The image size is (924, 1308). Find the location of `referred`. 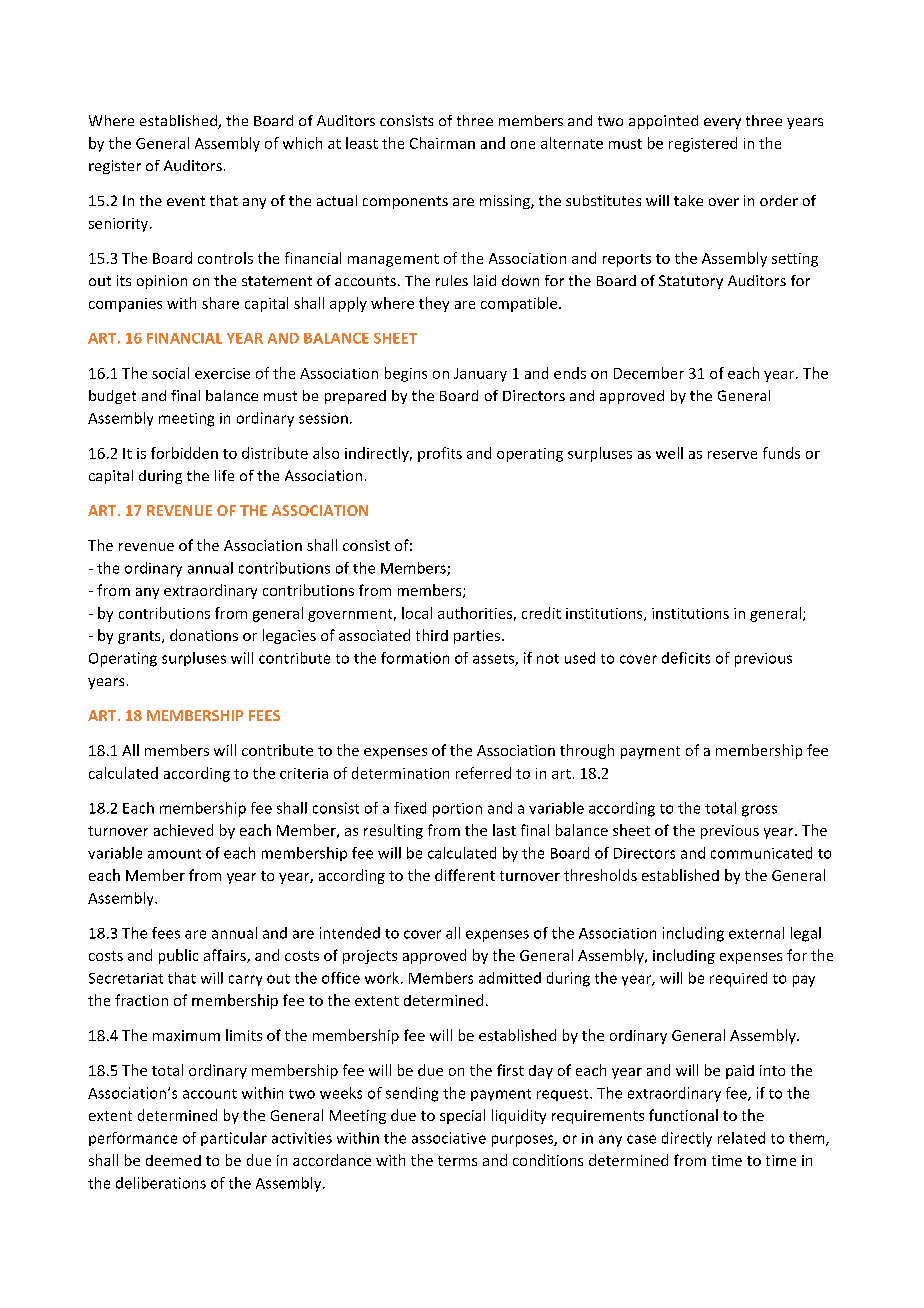

referred is located at coordinates (483, 773).
